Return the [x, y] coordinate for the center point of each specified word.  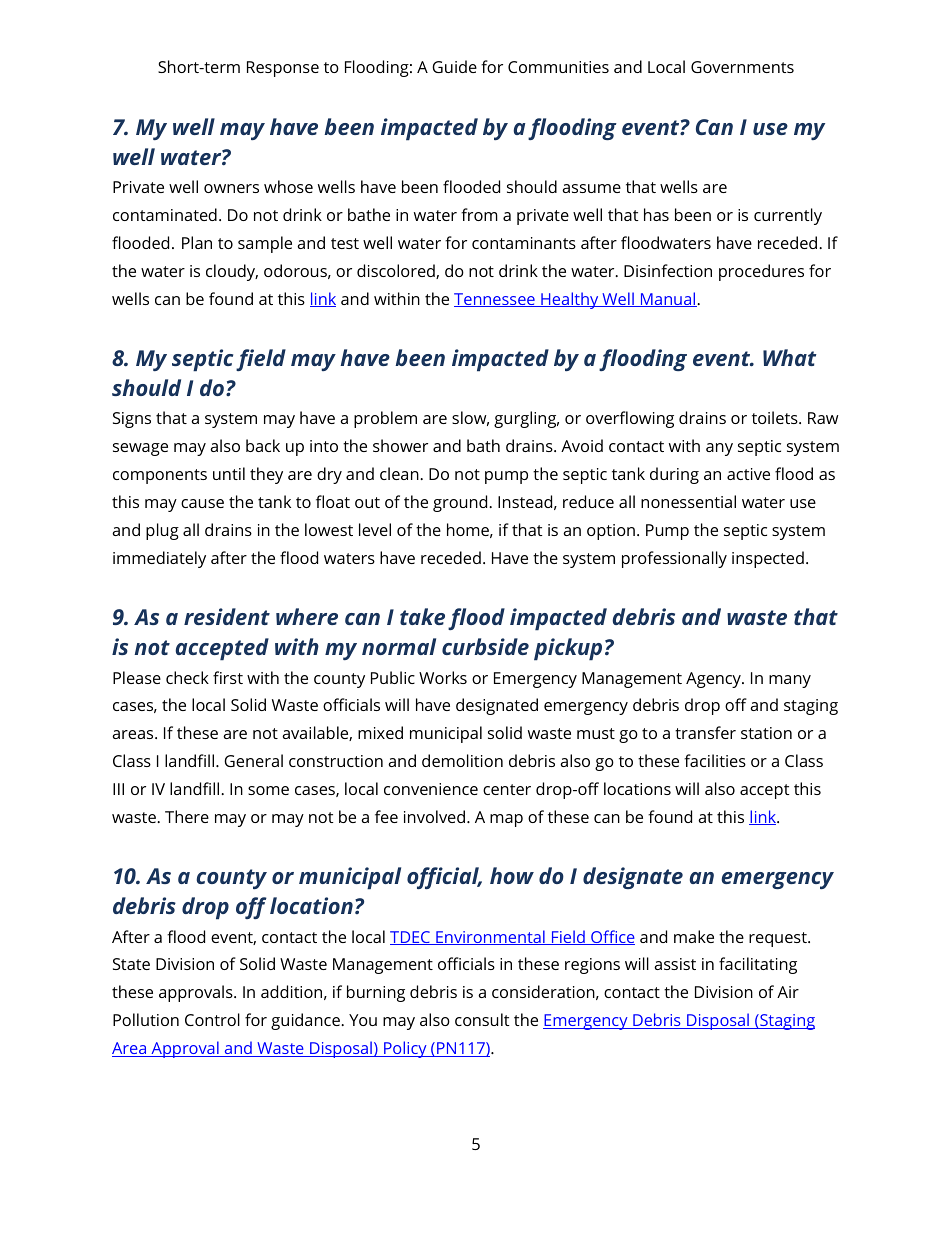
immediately [159, 559]
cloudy [232, 272]
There [187, 816]
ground [461, 503]
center [507, 789]
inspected [768, 559]
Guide [454, 66]
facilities [715, 760]
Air [788, 992]
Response [283, 69]
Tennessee [495, 300]
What [790, 357]
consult [482, 1019]
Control [212, 1019]
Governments [742, 67]
